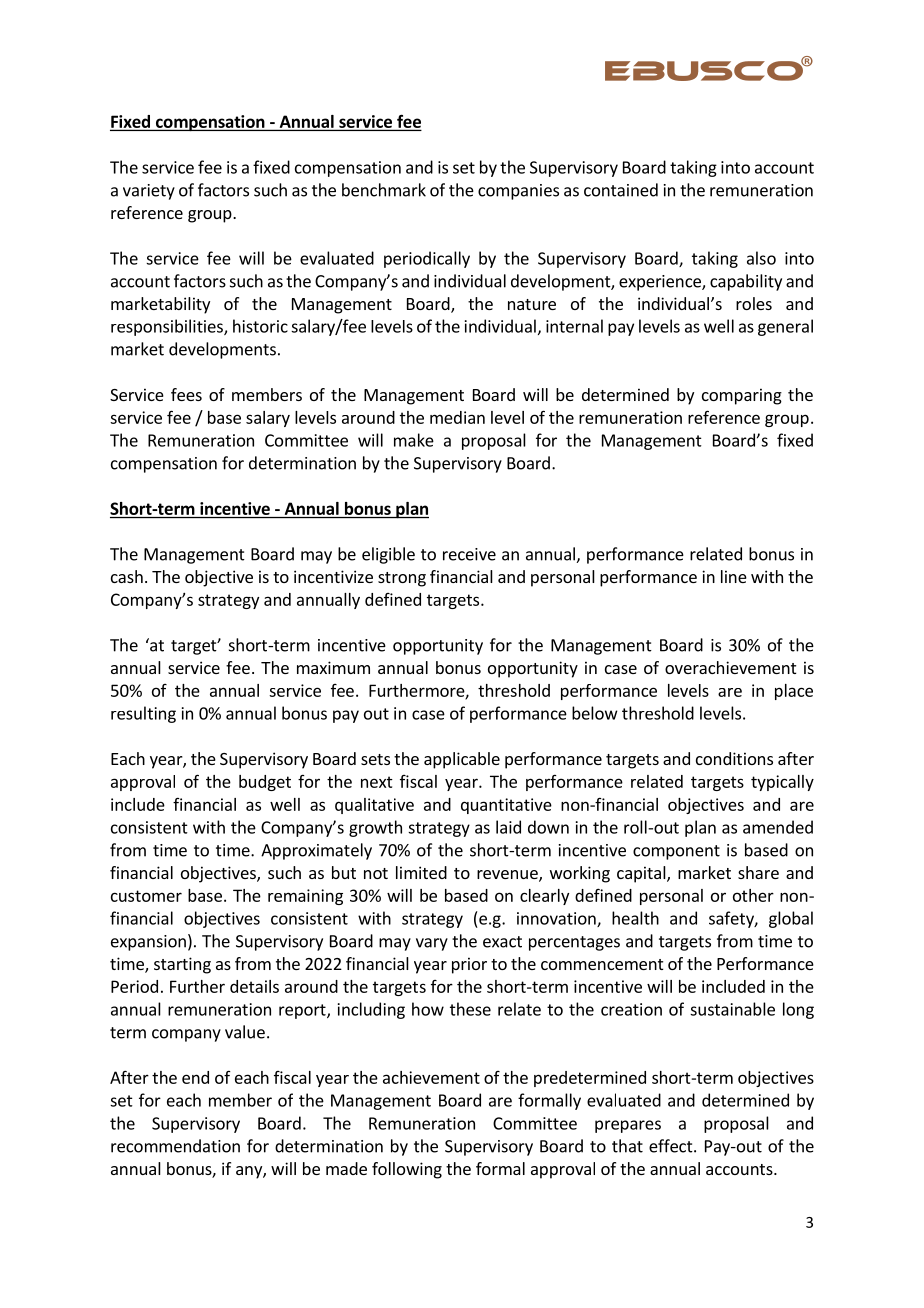  What do you see at coordinates (742, 396) in the document?
I see `comparing` at bounding box center [742, 396].
